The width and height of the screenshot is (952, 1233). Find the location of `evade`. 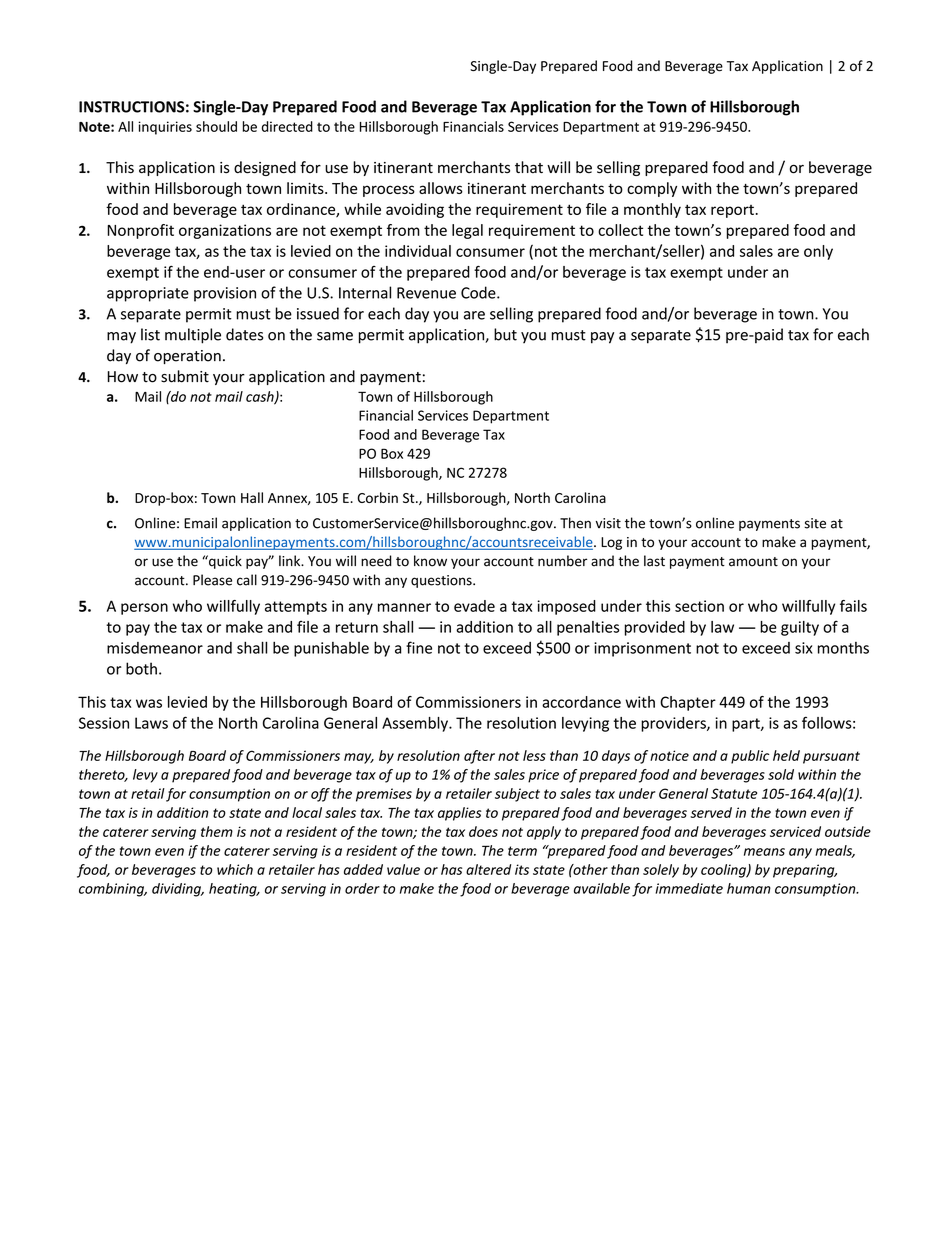

evade is located at coordinates (474, 606).
